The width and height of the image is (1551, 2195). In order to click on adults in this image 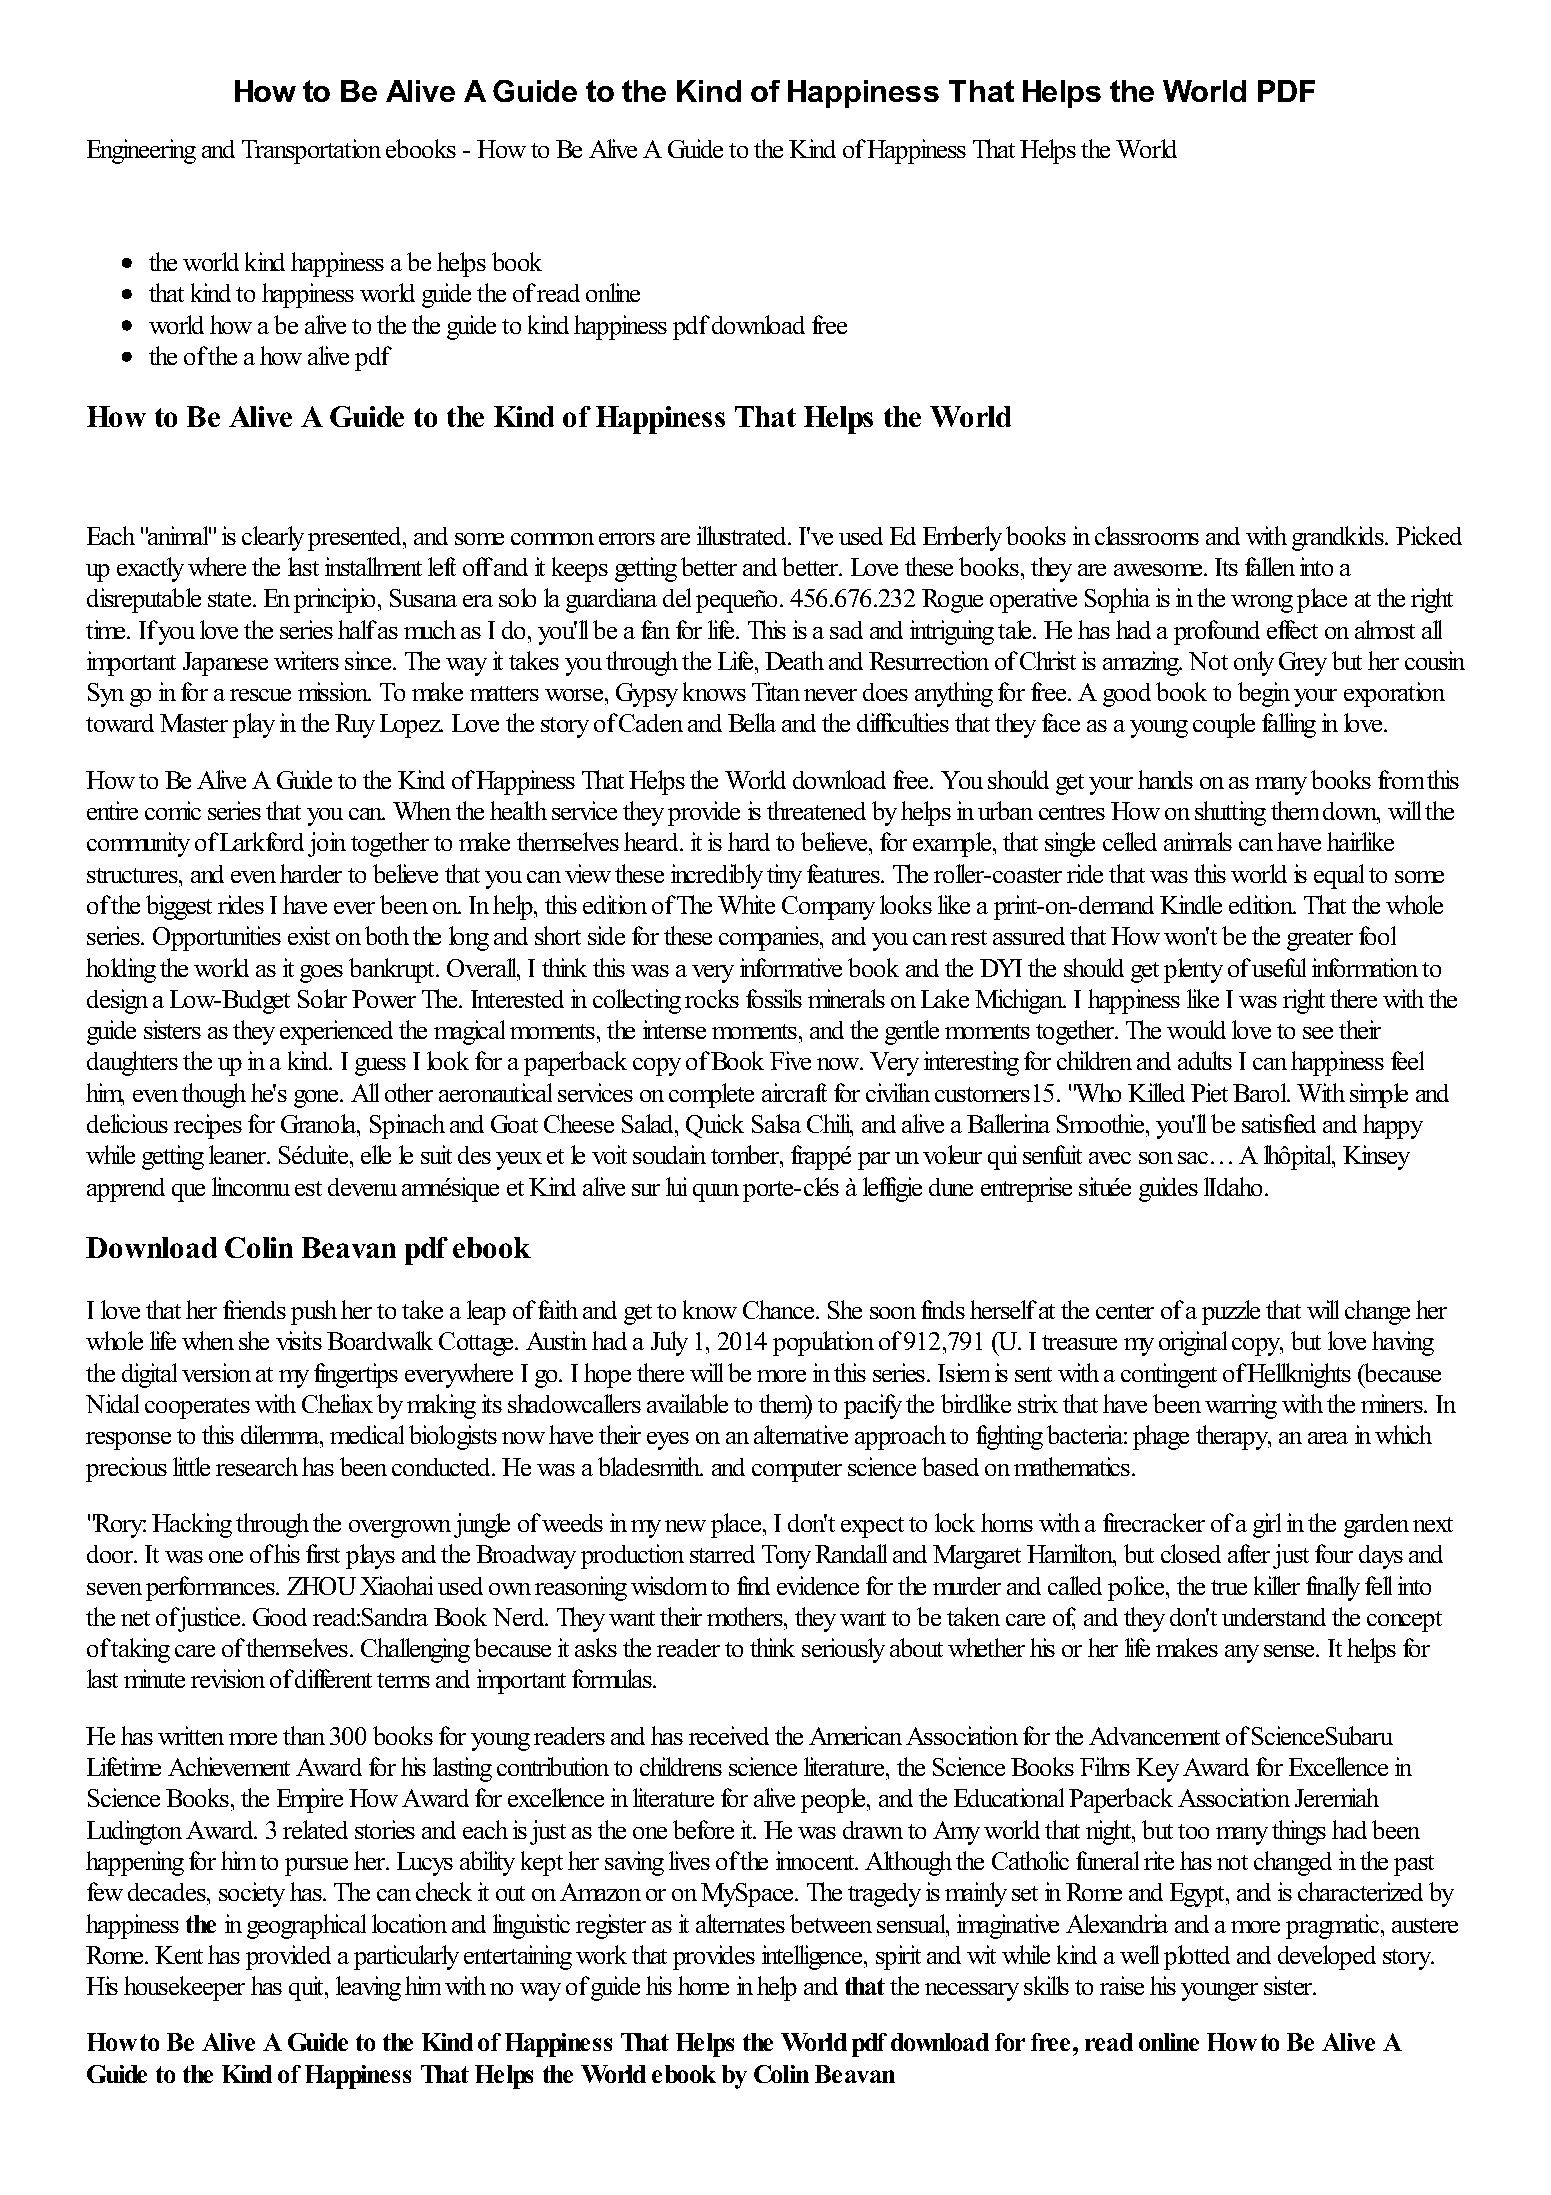, I will do `click(1205, 1060)`.
